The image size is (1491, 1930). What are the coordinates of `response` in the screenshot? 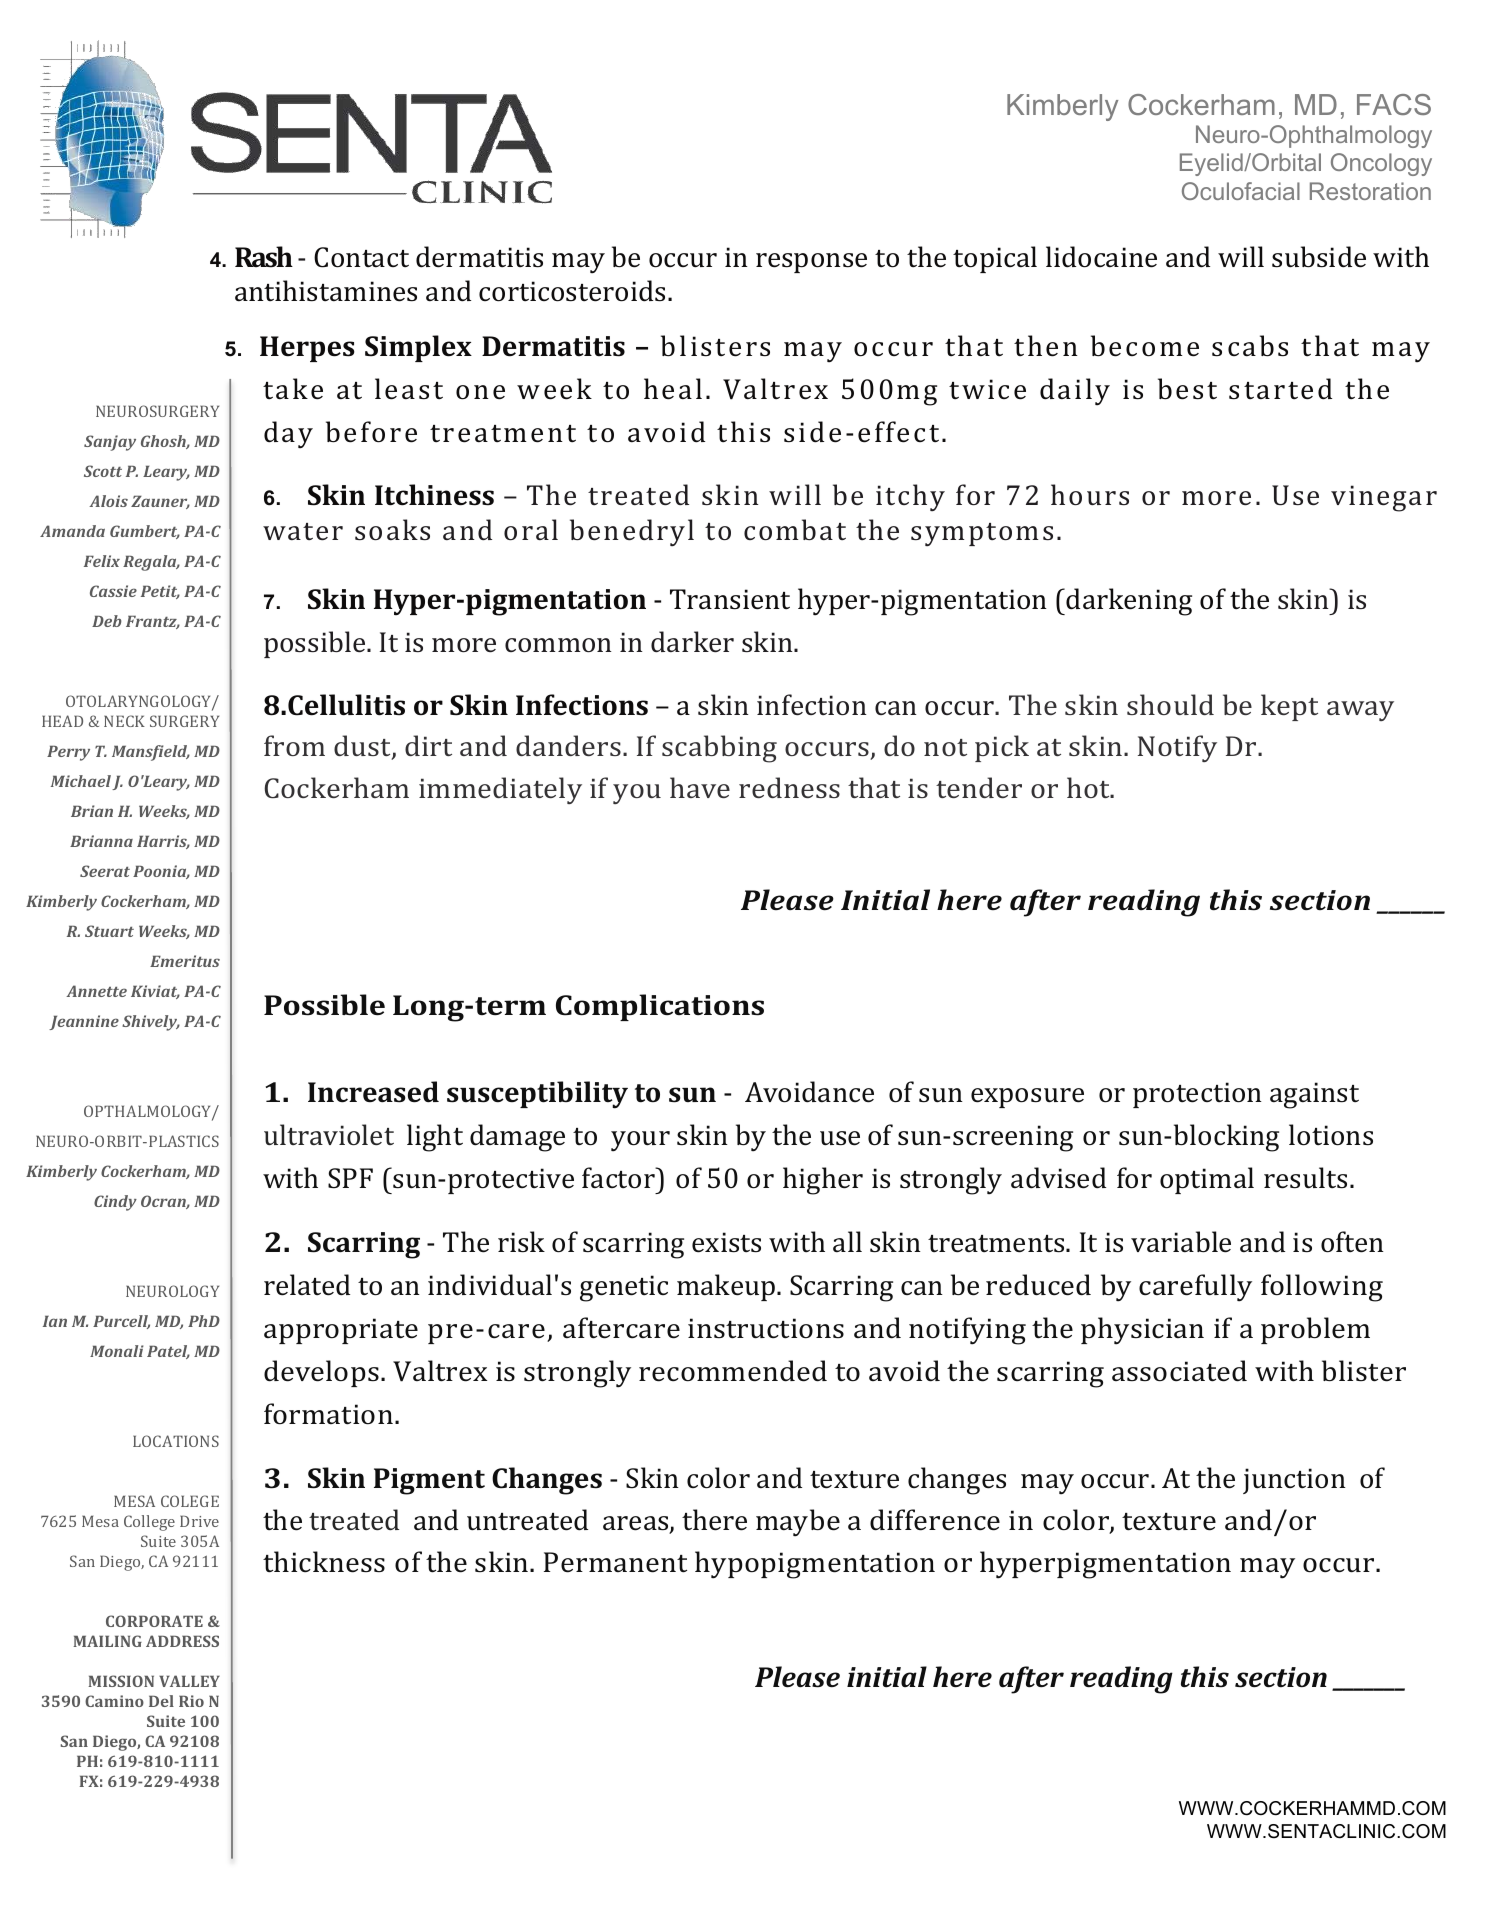 It's located at (811, 263).
